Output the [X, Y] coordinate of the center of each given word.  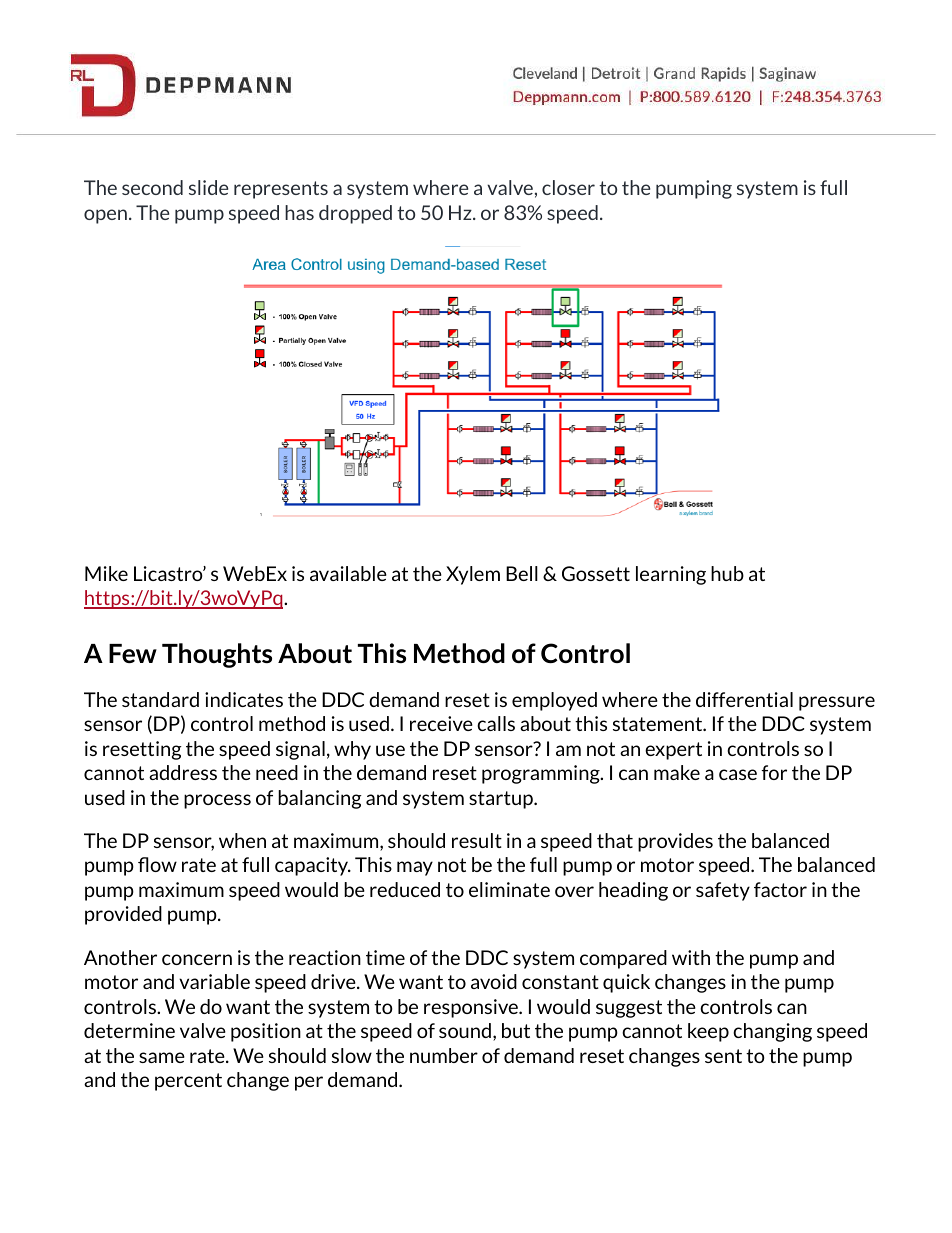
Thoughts [217, 655]
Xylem [473, 575]
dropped [355, 214]
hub [727, 573]
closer [568, 187]
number [444, 1055]
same [162, 1057]
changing [772, 1032]
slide [208, 187]
